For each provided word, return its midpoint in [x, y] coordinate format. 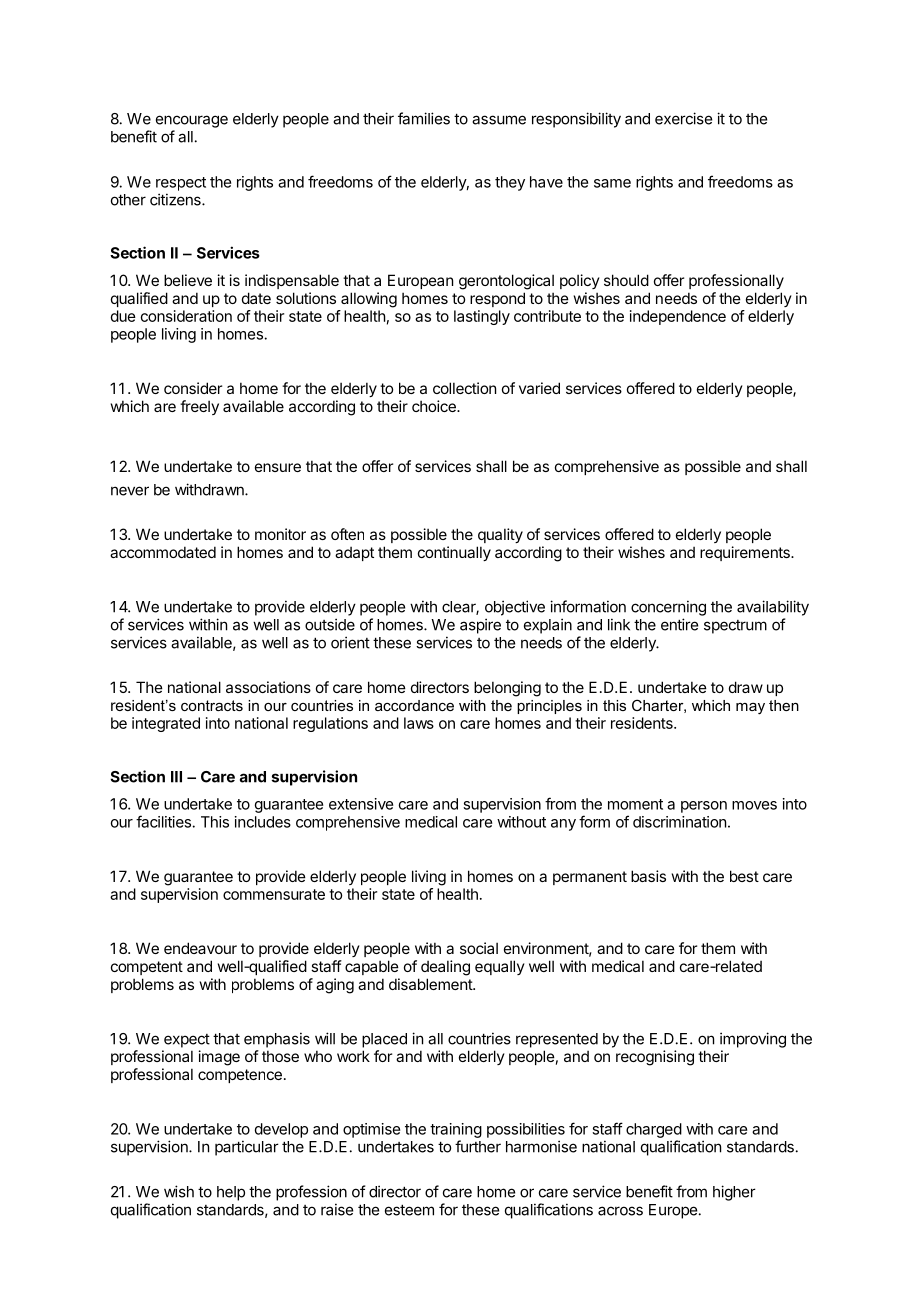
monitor [280, 534]
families [424, 118]
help [231, 1193]
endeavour [200, 948]
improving [753, 1040]
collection [464, 388]
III [176, 777]
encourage [192, 121]
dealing [445, 968]
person [704, 807]
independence [678, 317]
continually [454, 553]
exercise [683, 118]
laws [419, 723]
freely [199, 407]
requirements [746, 553]
